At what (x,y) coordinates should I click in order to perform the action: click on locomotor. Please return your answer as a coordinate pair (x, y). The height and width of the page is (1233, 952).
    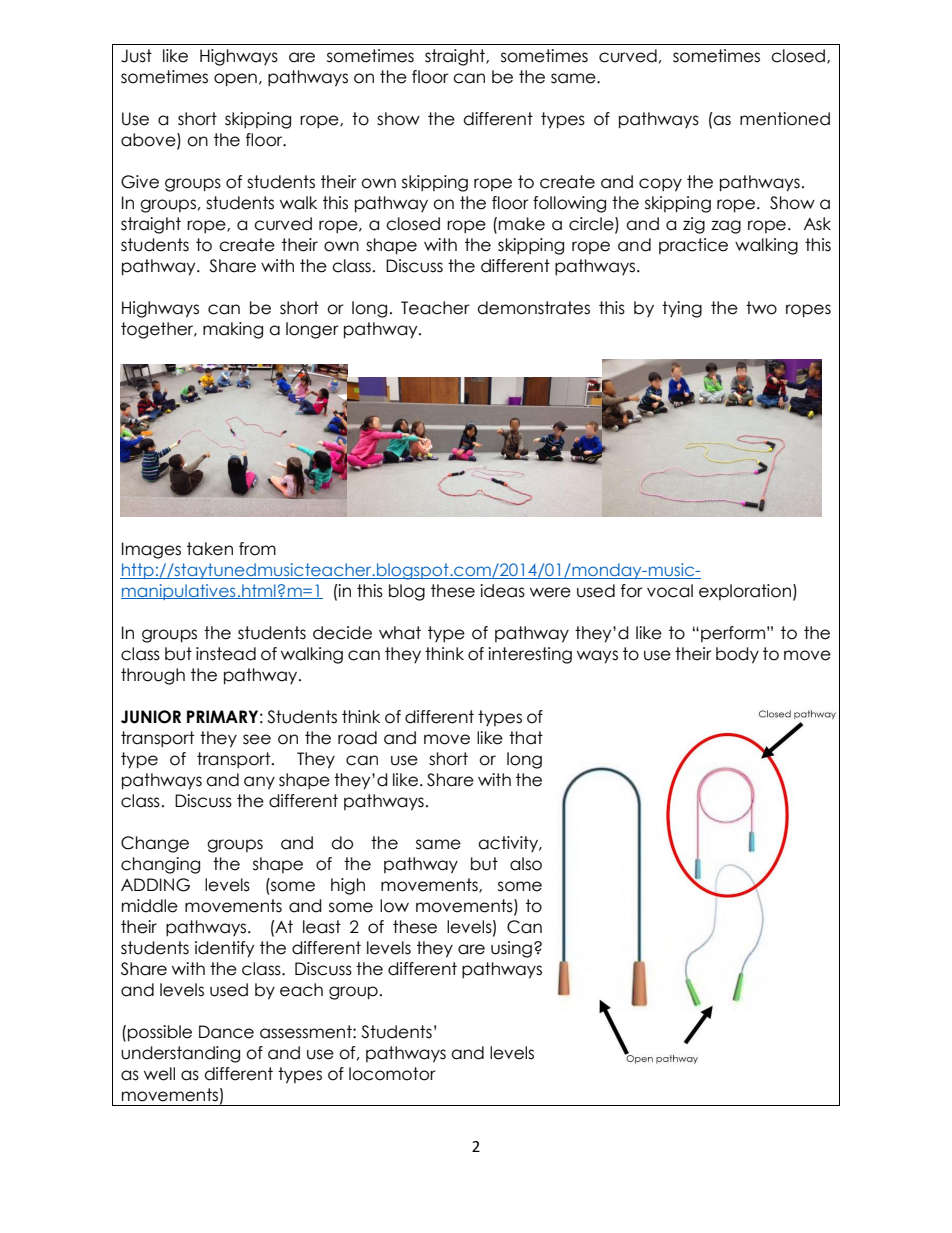
    Looking at the image, I should click on (392, 1074).
